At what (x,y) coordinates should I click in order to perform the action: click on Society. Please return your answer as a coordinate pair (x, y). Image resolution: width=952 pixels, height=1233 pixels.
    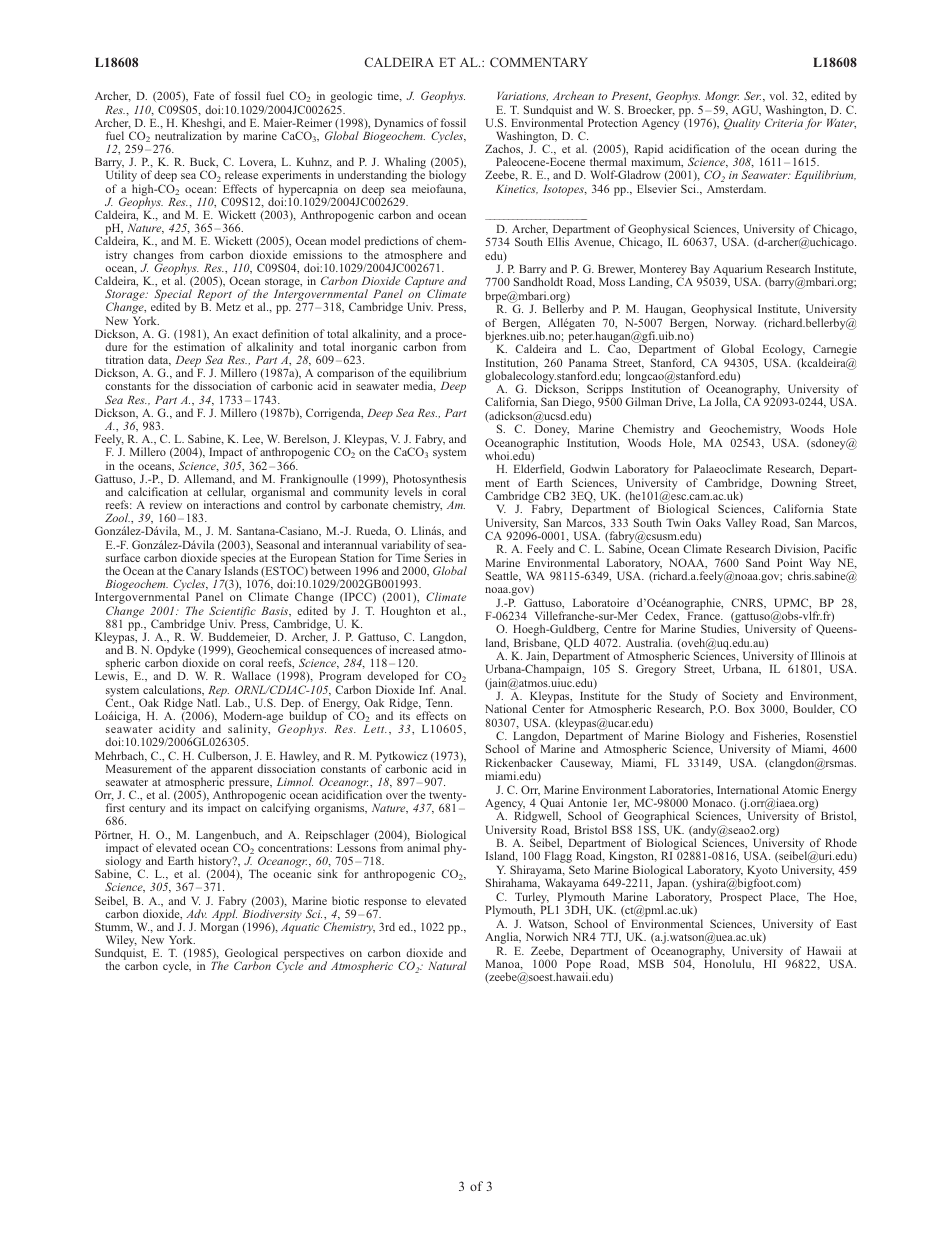
    Looking at the image, I should click on (739, 698).
